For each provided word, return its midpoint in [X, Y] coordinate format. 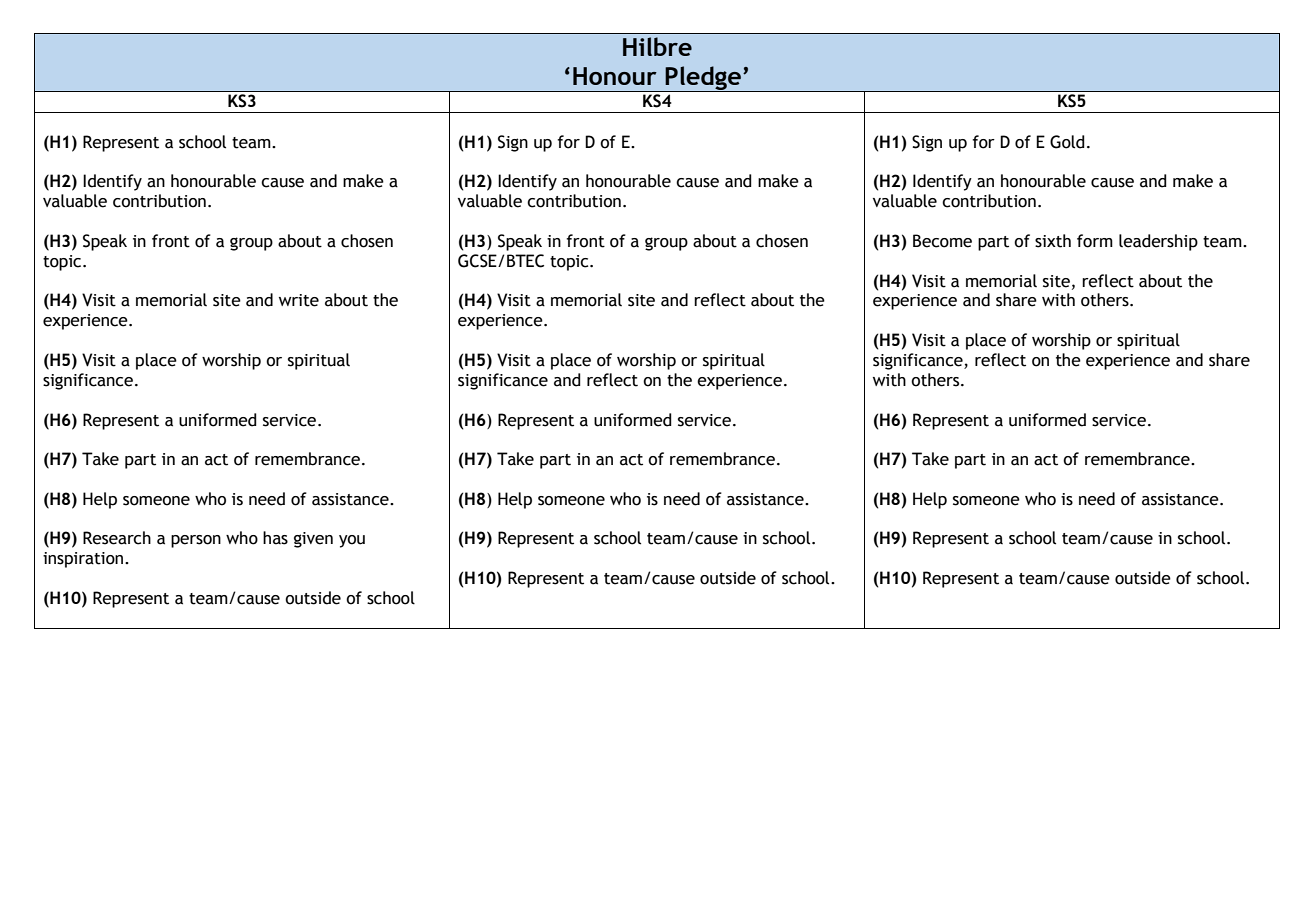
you [352, 541]
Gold [1067, 142]
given [313, 540]
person [196, 541]
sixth [1053, 241]
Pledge [703, 79]
